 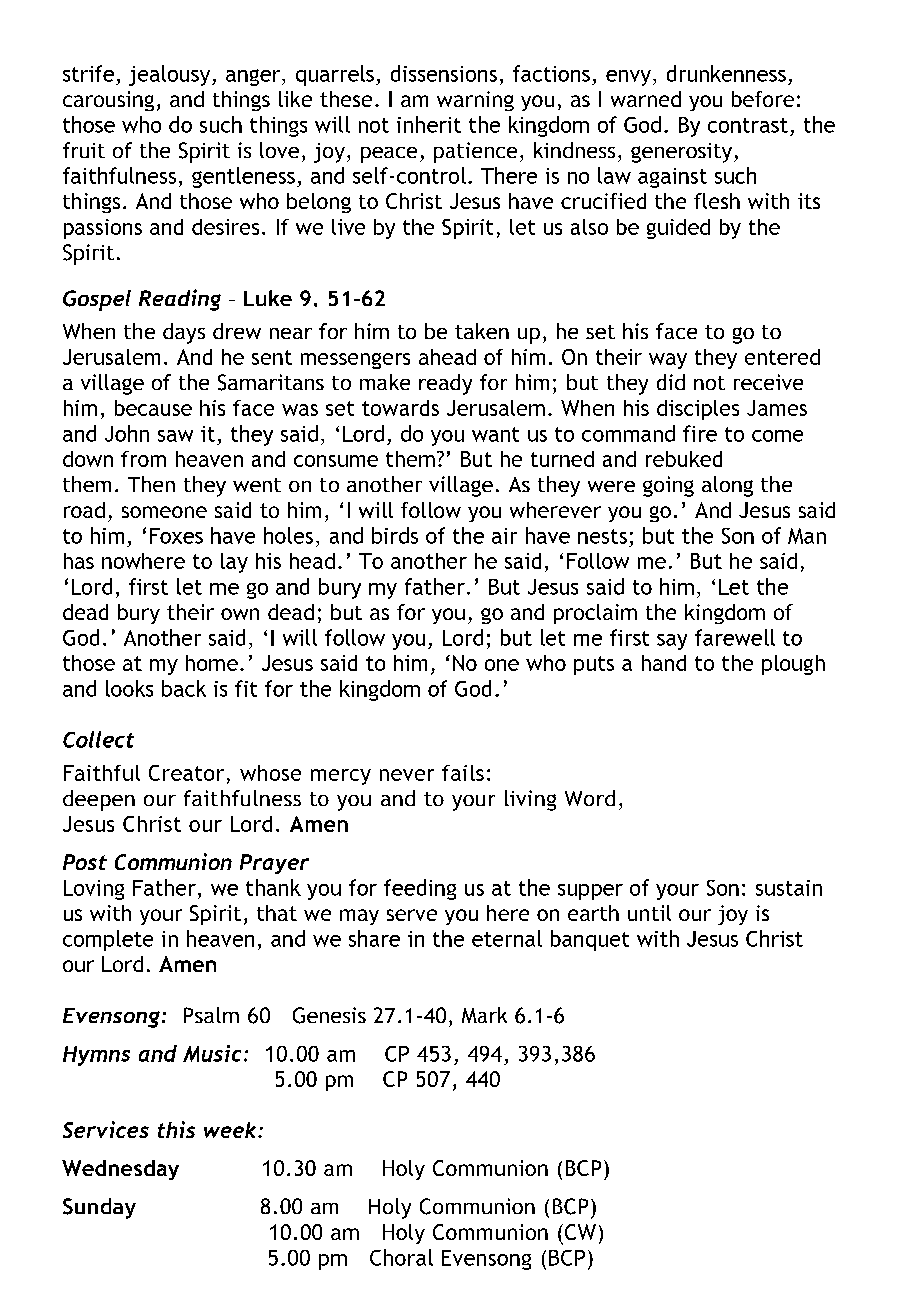 What do you see at coordinates (184, 688) in the image?
I see `back` at bounding box center [184, 688].
